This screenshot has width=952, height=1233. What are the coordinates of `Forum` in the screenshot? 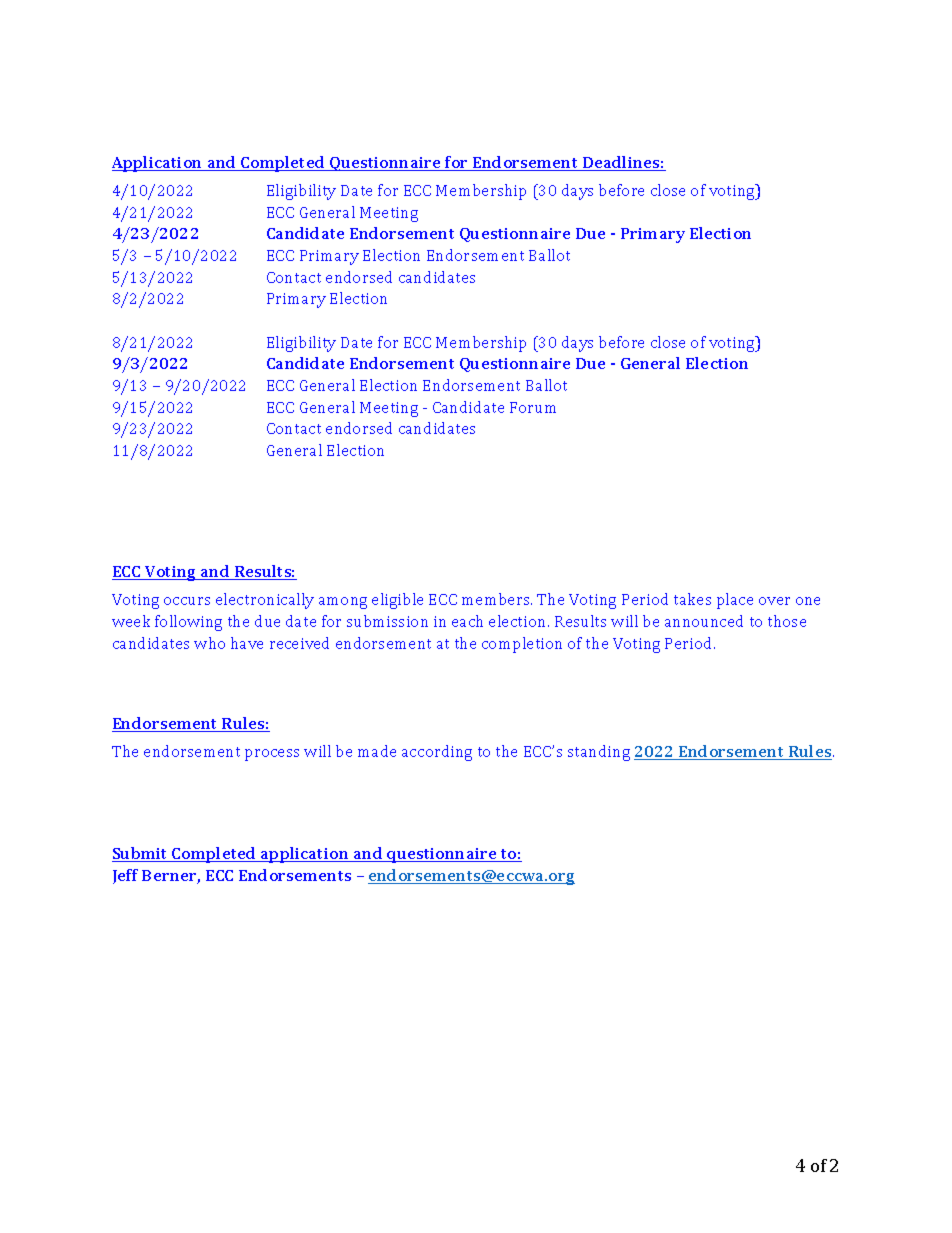 It's located at (533, 407).
